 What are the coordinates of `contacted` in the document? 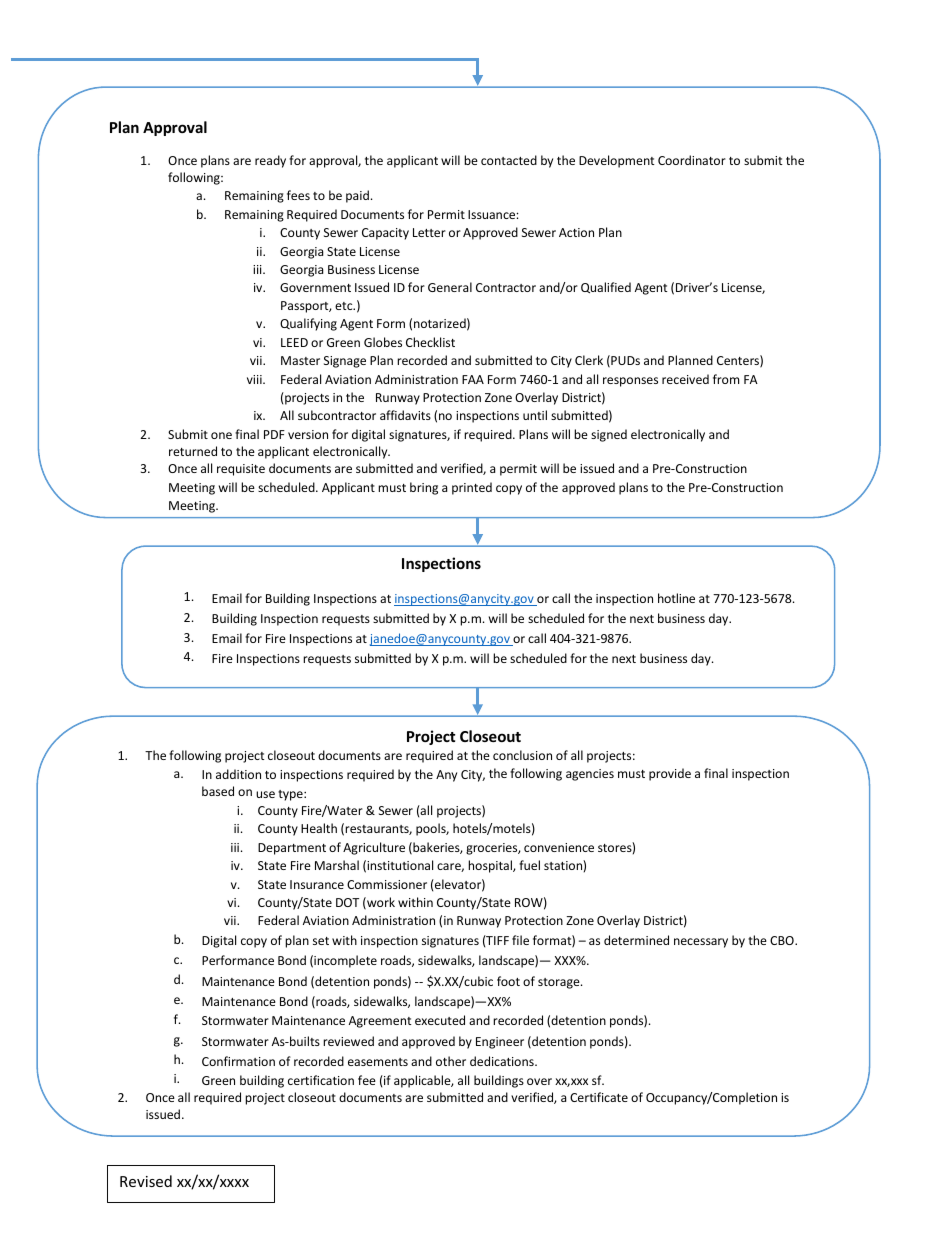 It's located at (509, 160).
